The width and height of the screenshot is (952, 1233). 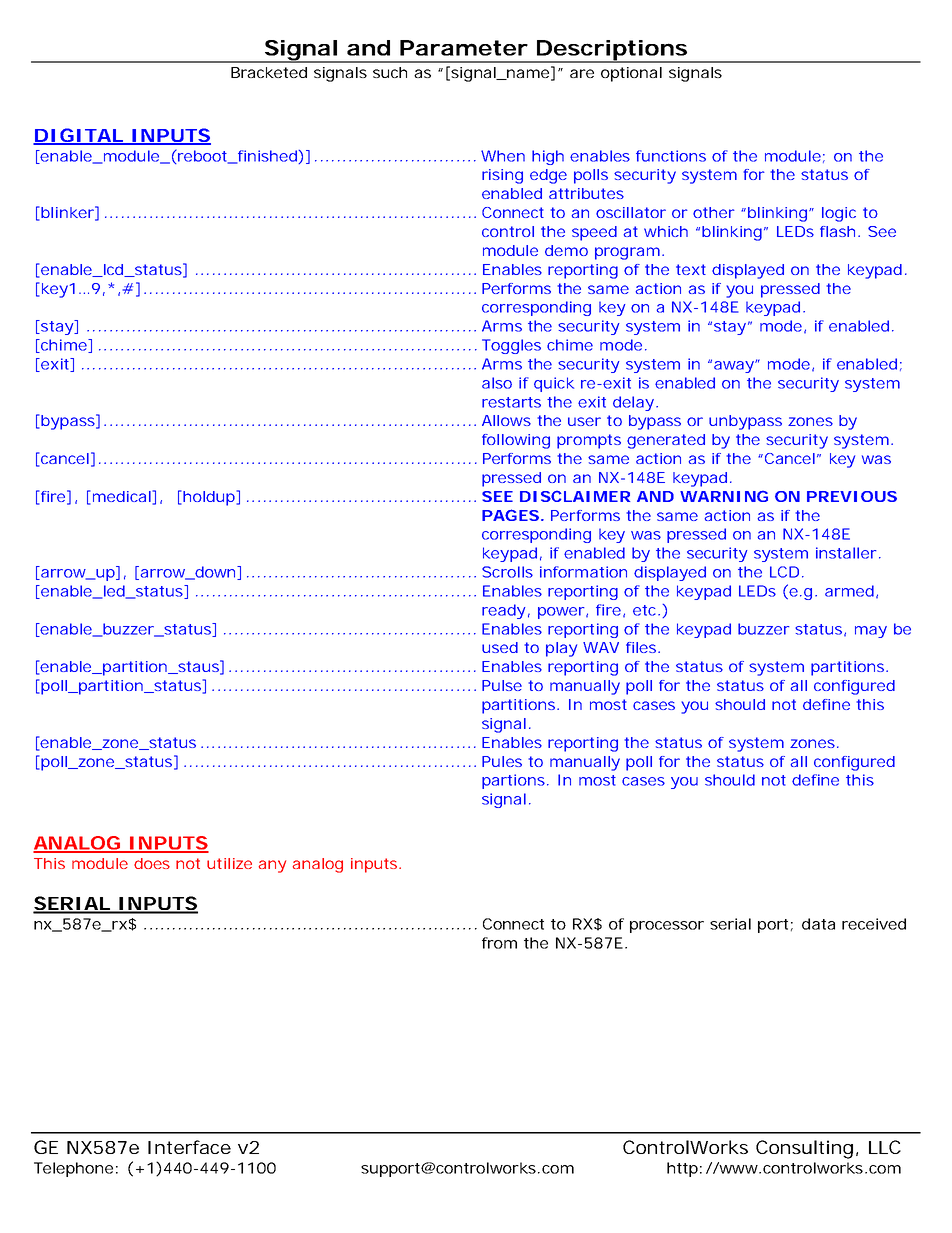 I want to click on armed, so click(x=849, y=591).
